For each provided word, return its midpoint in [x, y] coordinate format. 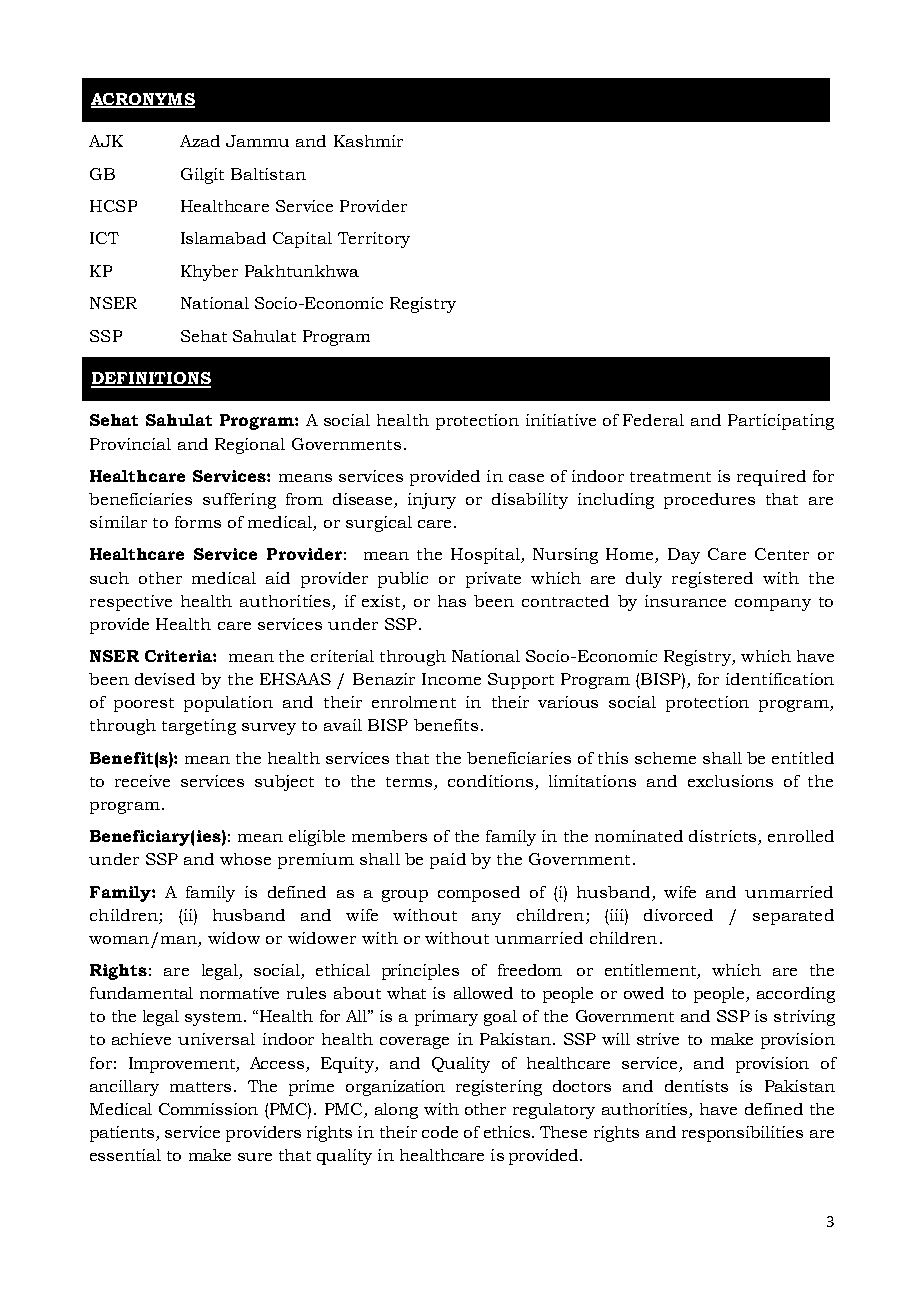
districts [724, 837]
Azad [200, 141]
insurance [685, 601]
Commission [208, 1109]
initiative [561, 420]
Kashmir [368, 141]
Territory [374, 240]
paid [448, 861]
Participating [781, 422]
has [452, 601]
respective [131, 603]
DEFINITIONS [151, 379]
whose [245, 859]
